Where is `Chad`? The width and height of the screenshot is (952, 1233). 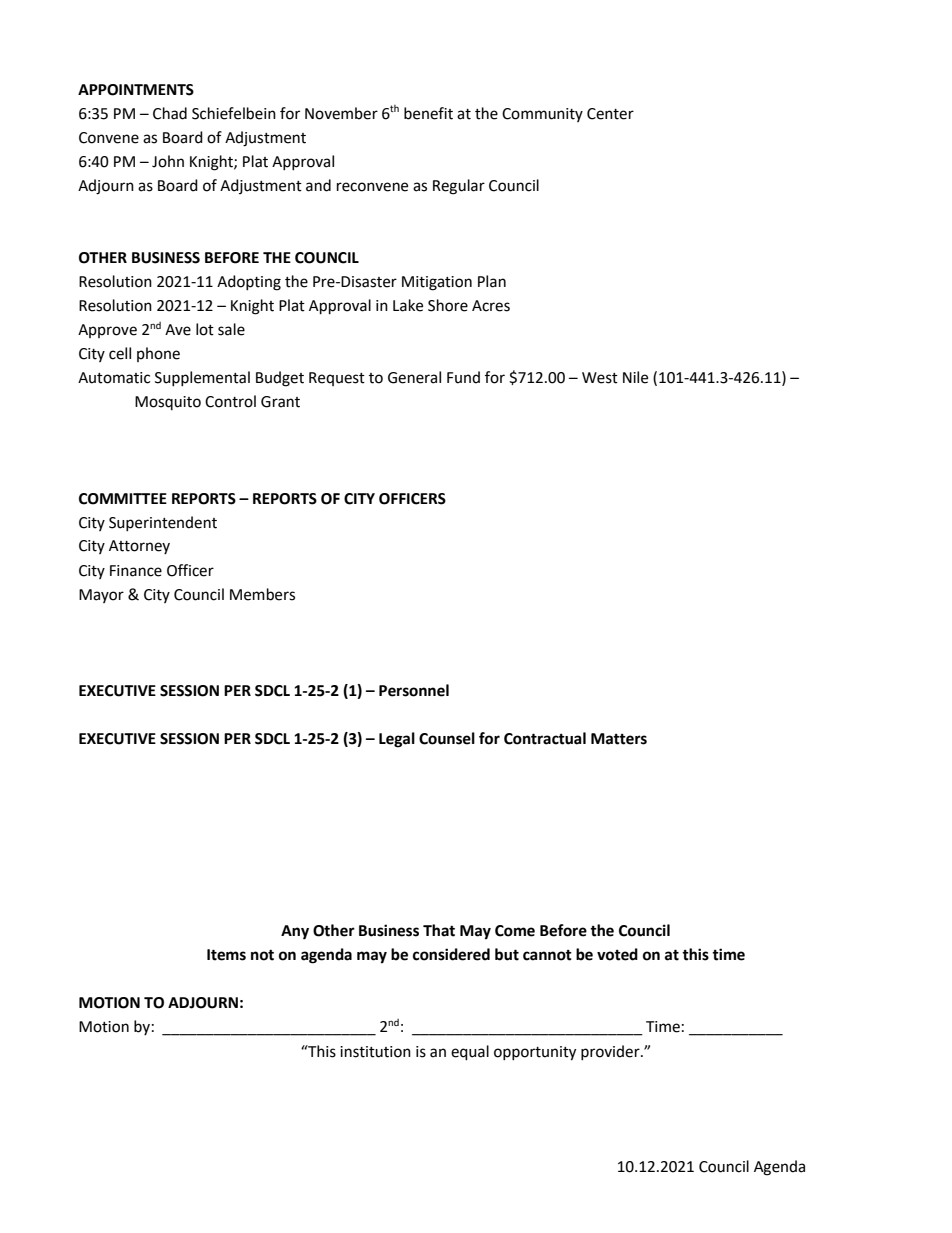
Chad is located at coordinates (170, 113).
